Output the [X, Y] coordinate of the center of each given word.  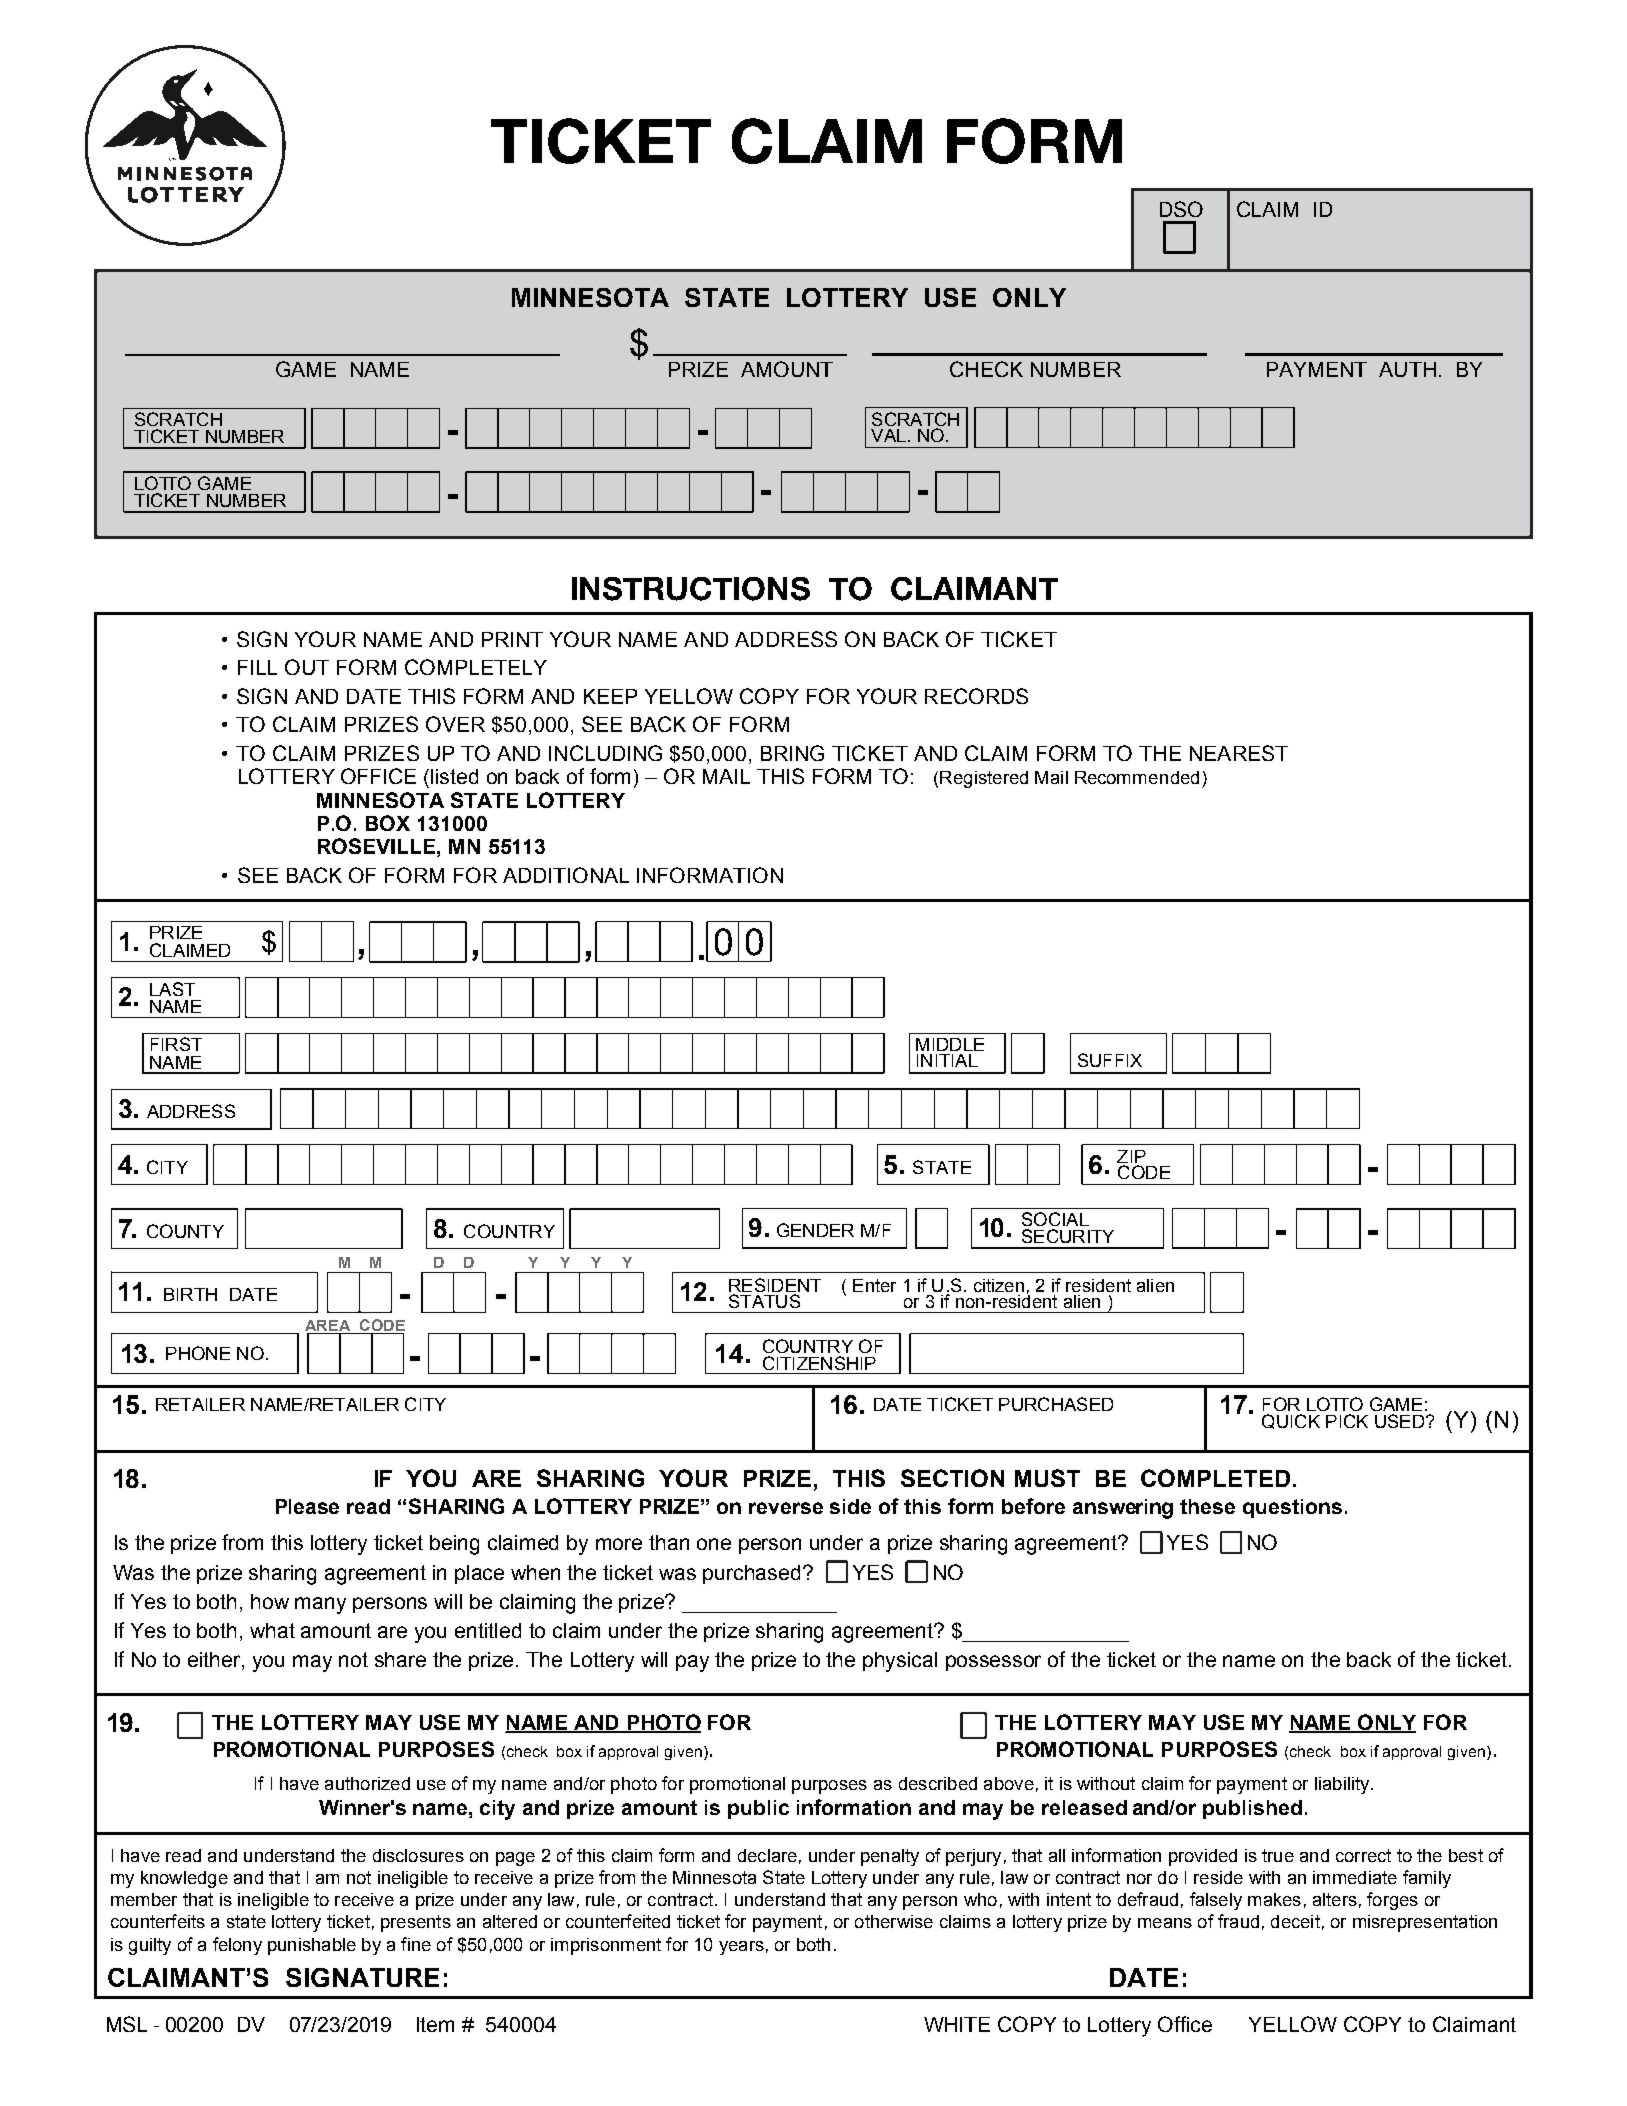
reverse [786, 1508]
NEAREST [1239, 753]
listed [454, 776]
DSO [1181, 209]
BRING [792, 753]
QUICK [1291, 1421]
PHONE [198, 1353]
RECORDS [976, 696]
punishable [312, 1946]
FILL [257, 667]
